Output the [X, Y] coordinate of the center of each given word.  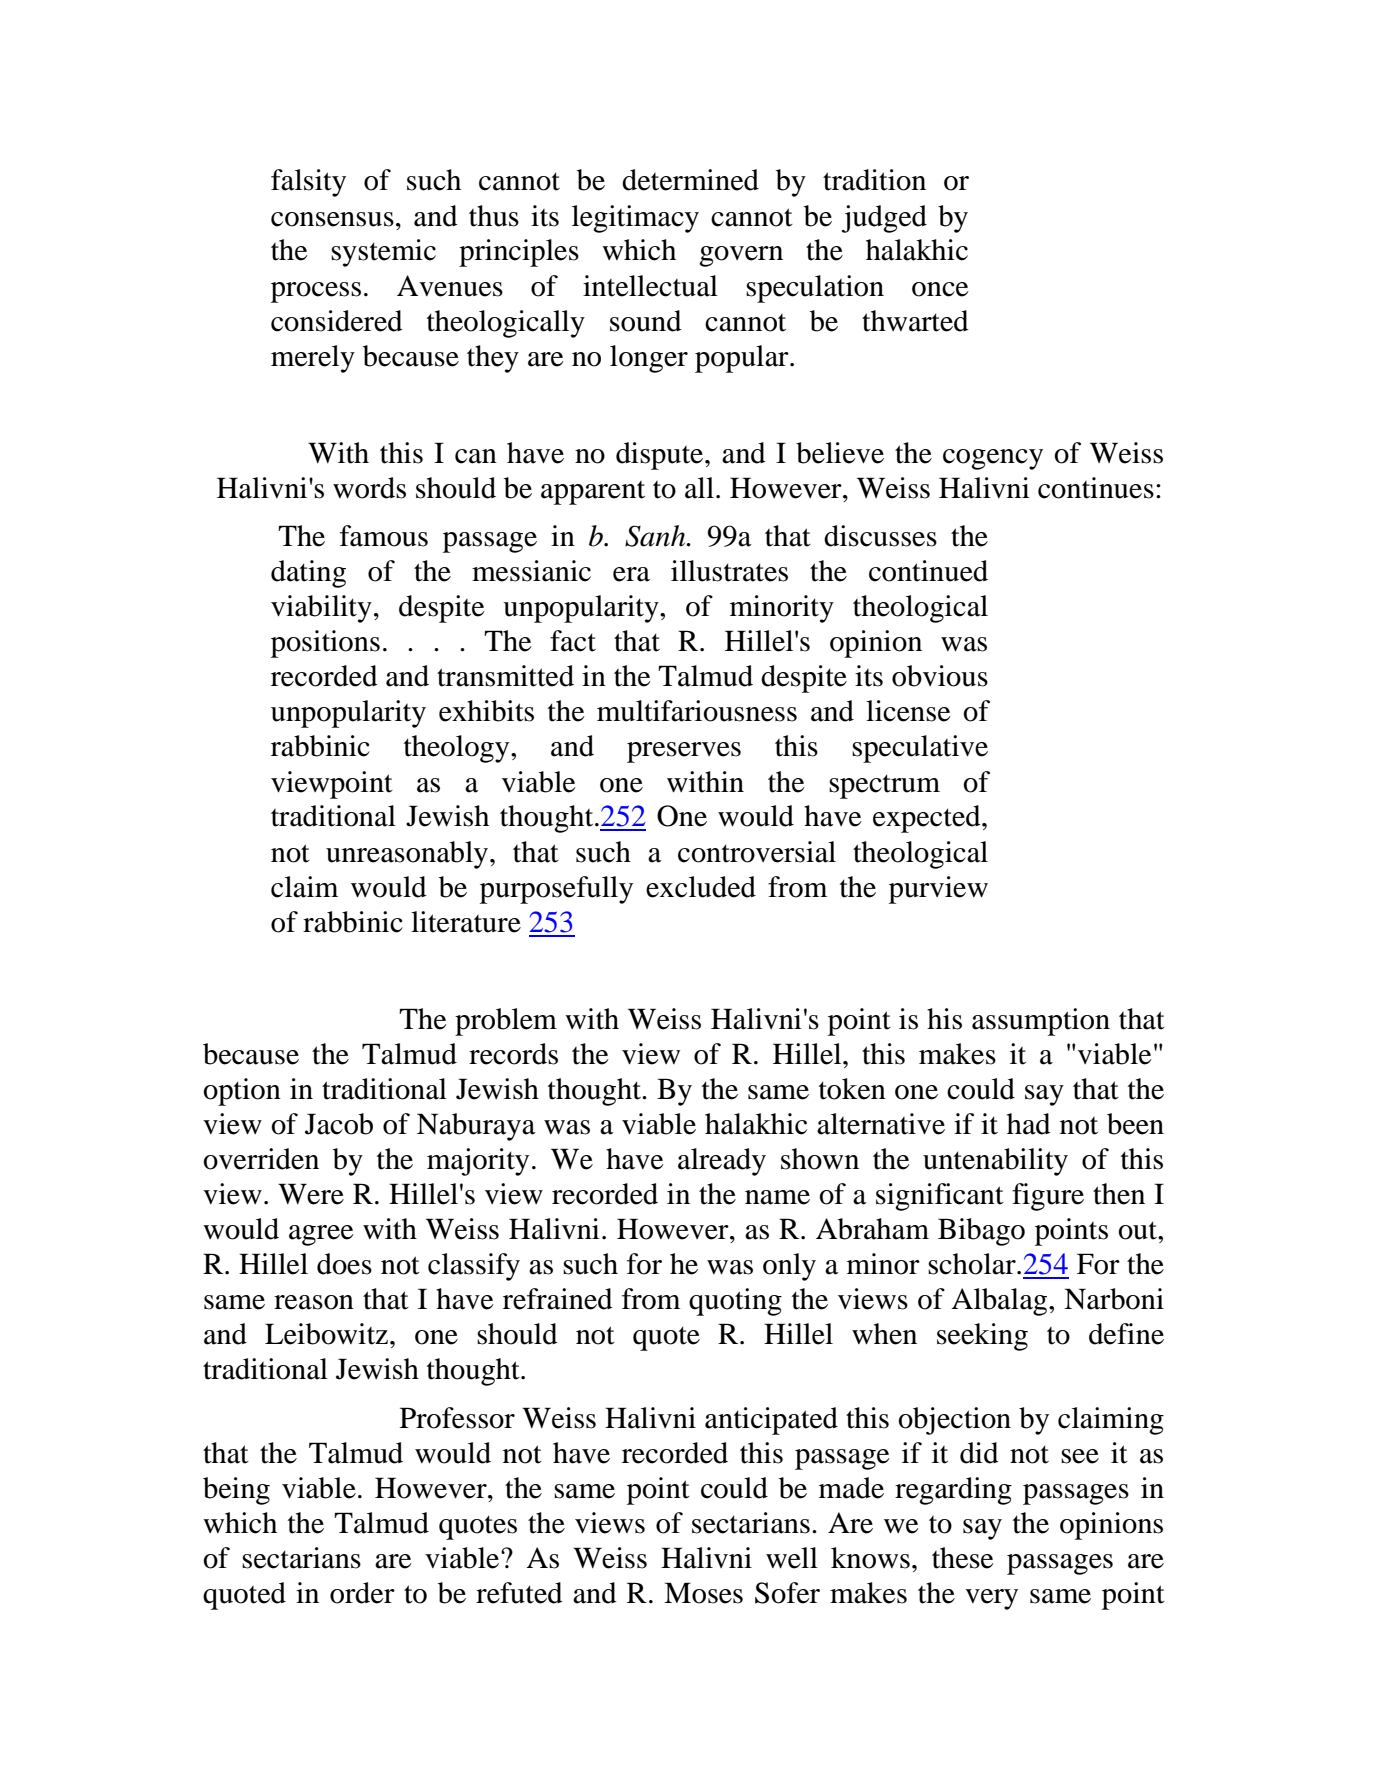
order [362, 1593]
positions [325, 644]
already [722, 1162]
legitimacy [635, 219]
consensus [332, 219]
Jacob [339, 1124]
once [940, 289]
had [1029, 1124]
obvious [940, 676]
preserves [684, 752]
